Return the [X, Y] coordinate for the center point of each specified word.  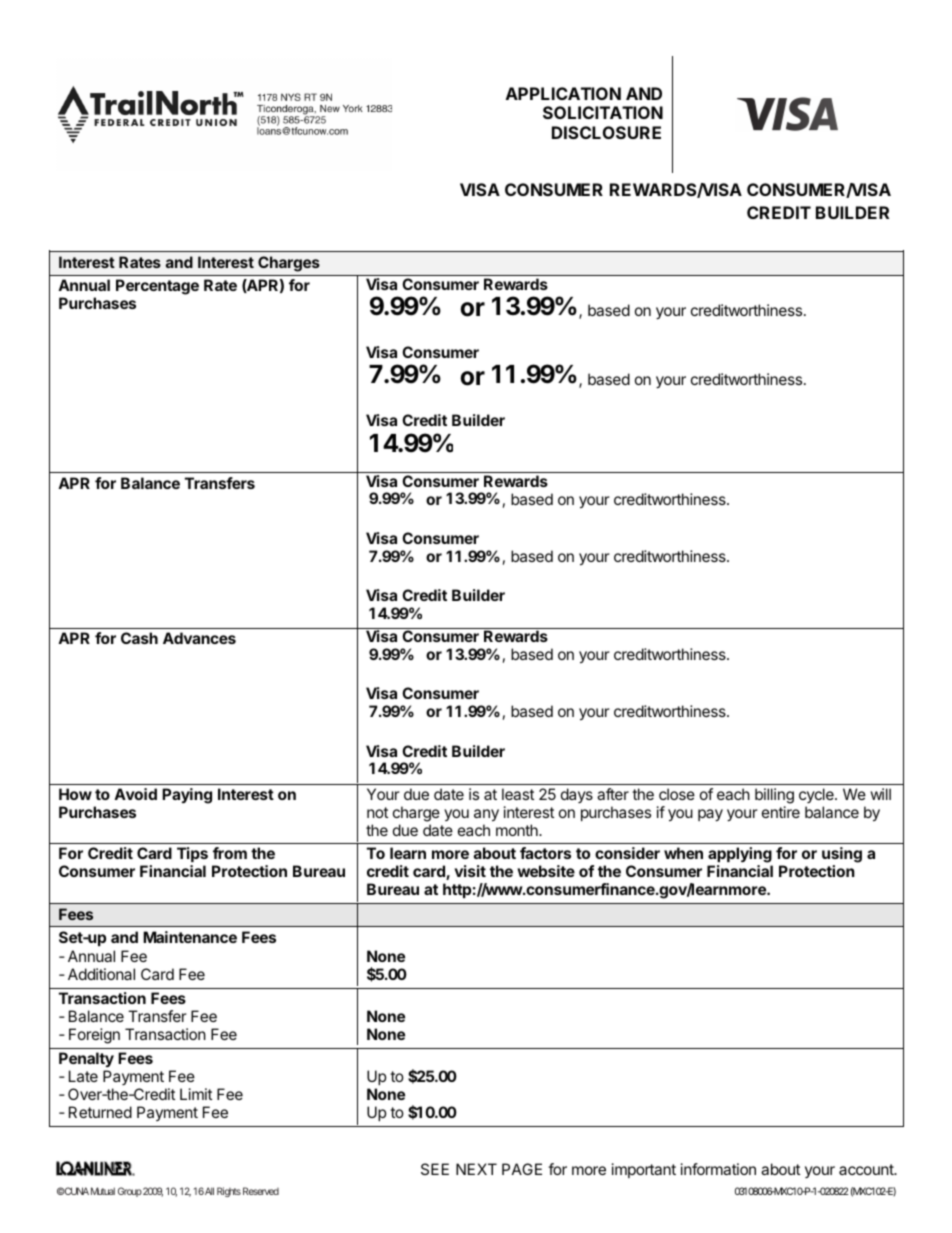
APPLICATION [563, 93]
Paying [187, 796]
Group [130, 1192]
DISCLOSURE [606, 132]
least [518, 794]
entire [781, 812]
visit [470, 871]
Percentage [157, 287]
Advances [199, 638]
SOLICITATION [603, 112]
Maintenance [190, 937]
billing [774, 796]
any [486, 815]
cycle [817, 795]
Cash [139, 638]
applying [740, 855]
